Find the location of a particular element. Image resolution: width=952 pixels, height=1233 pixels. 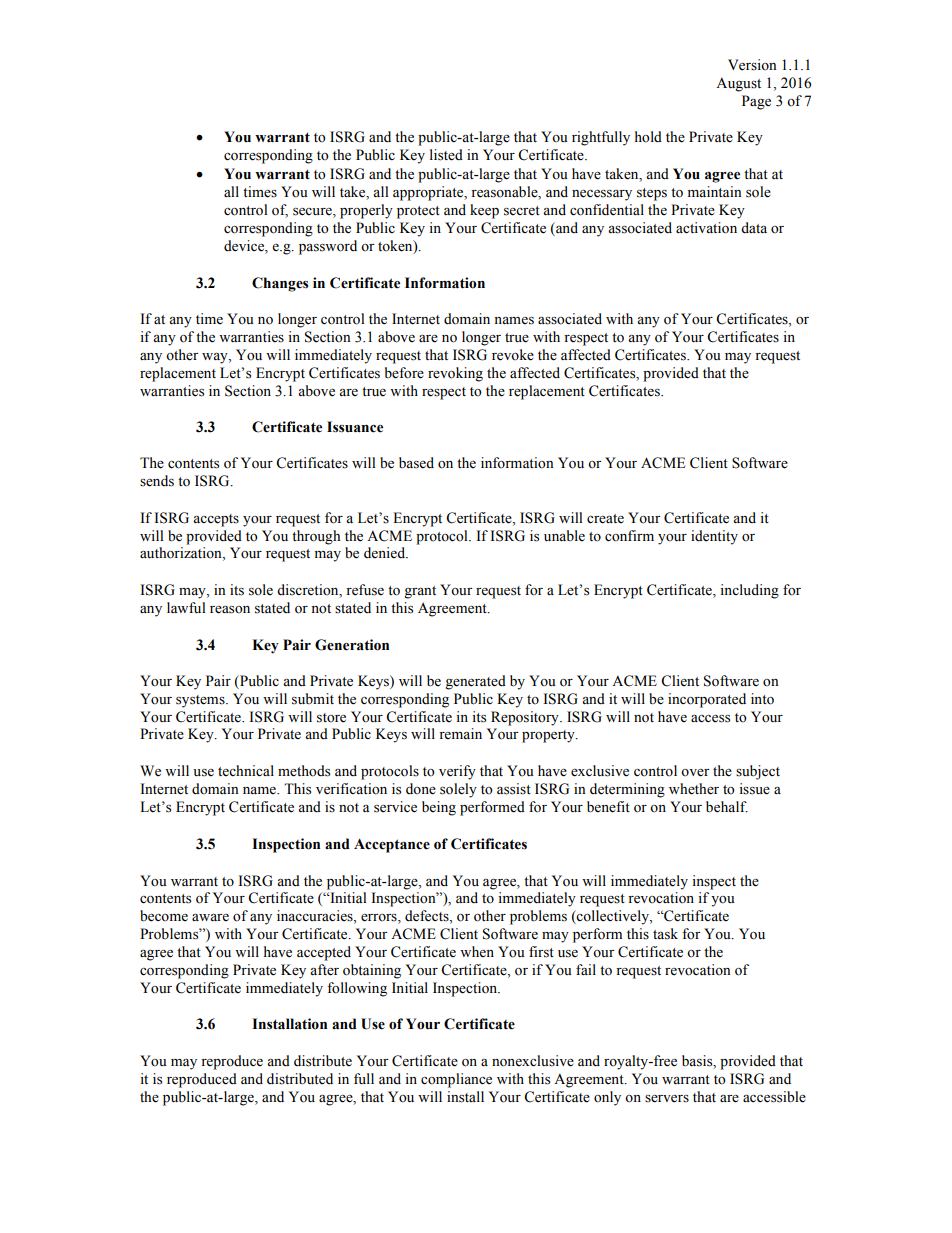

technical is located at coordinates (246, 771).
